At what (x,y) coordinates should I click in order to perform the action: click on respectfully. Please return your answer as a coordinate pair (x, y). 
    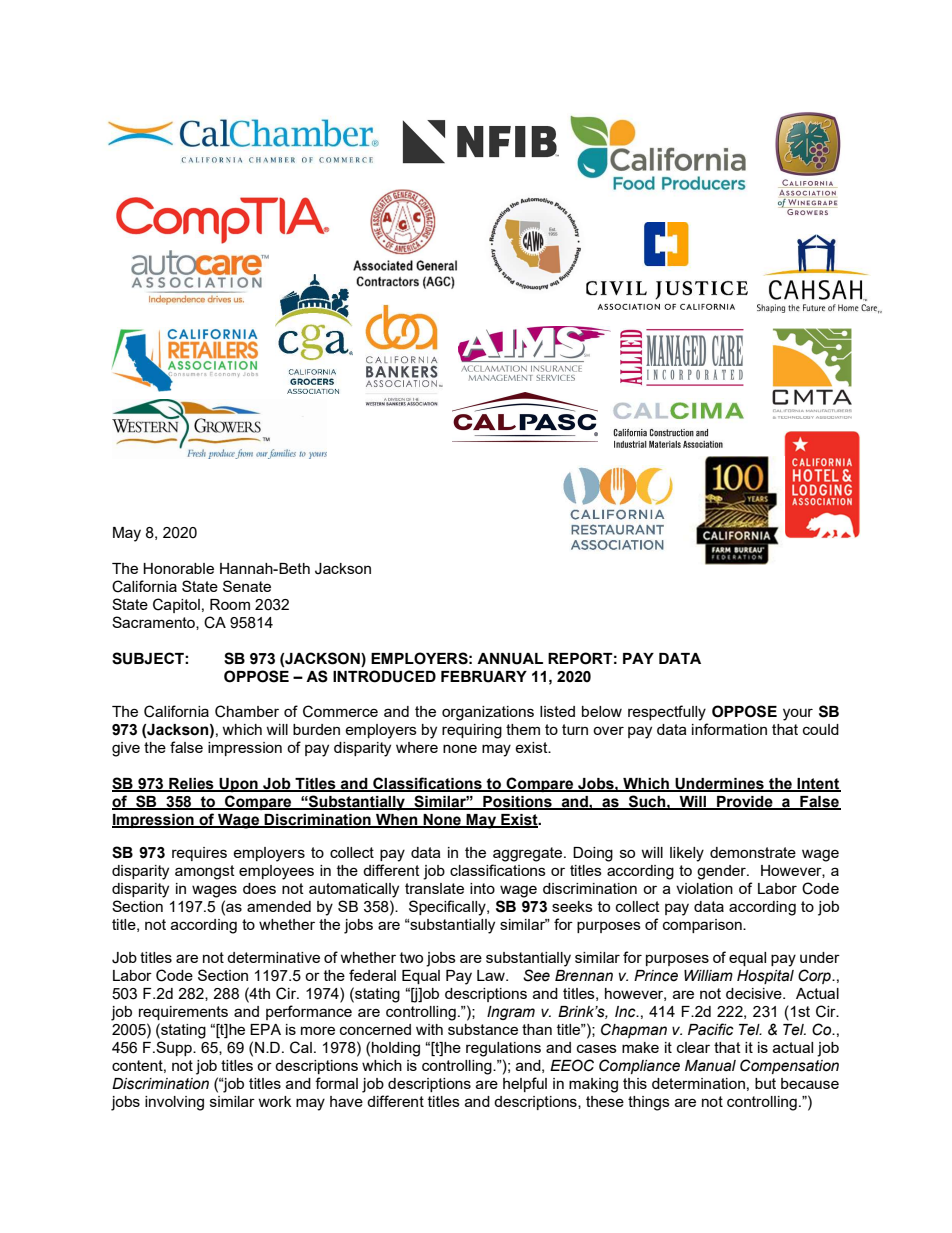
    Looking at the image, I should click on (667, 713).
